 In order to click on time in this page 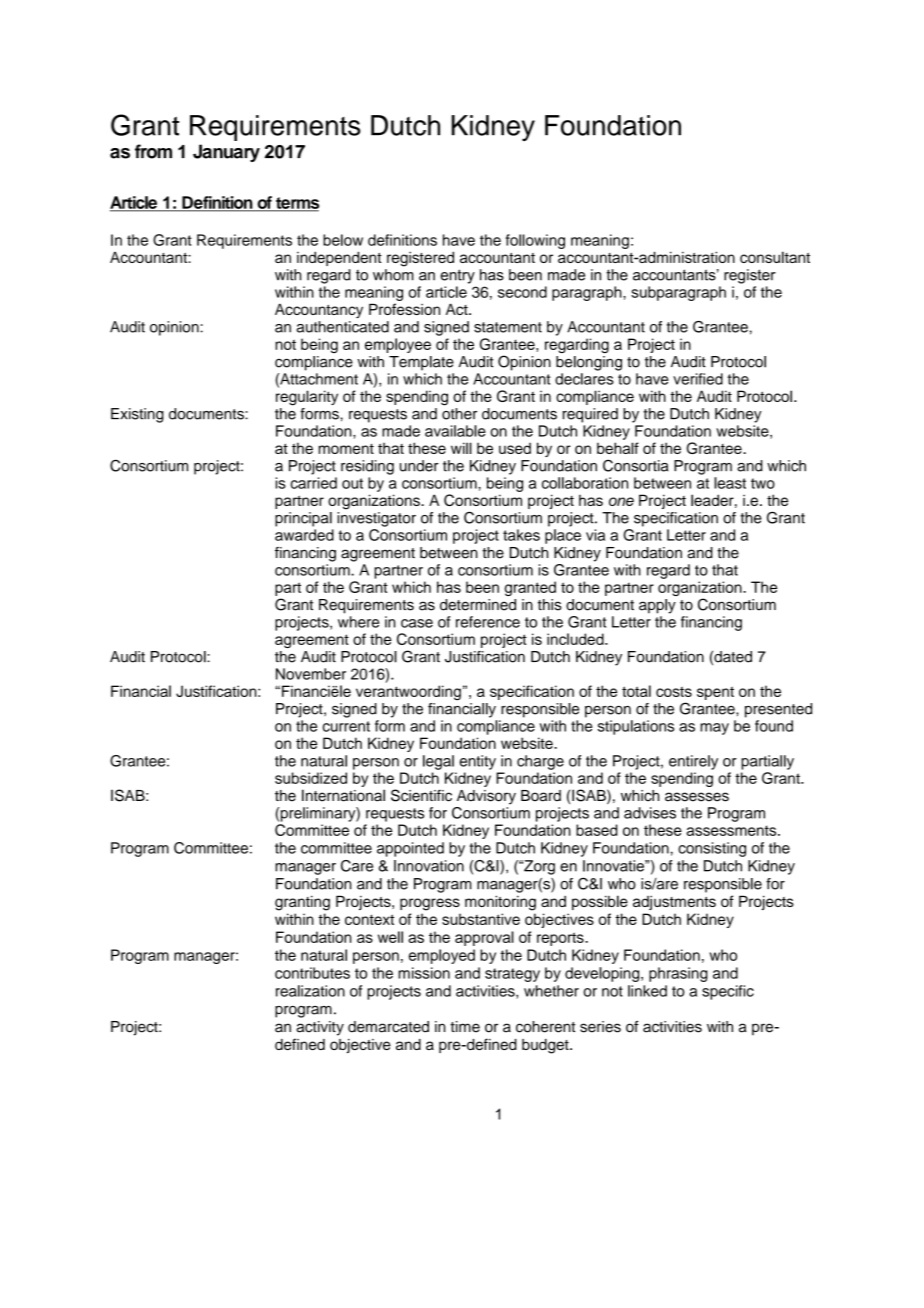, I will do `click(465, 1027)`.
